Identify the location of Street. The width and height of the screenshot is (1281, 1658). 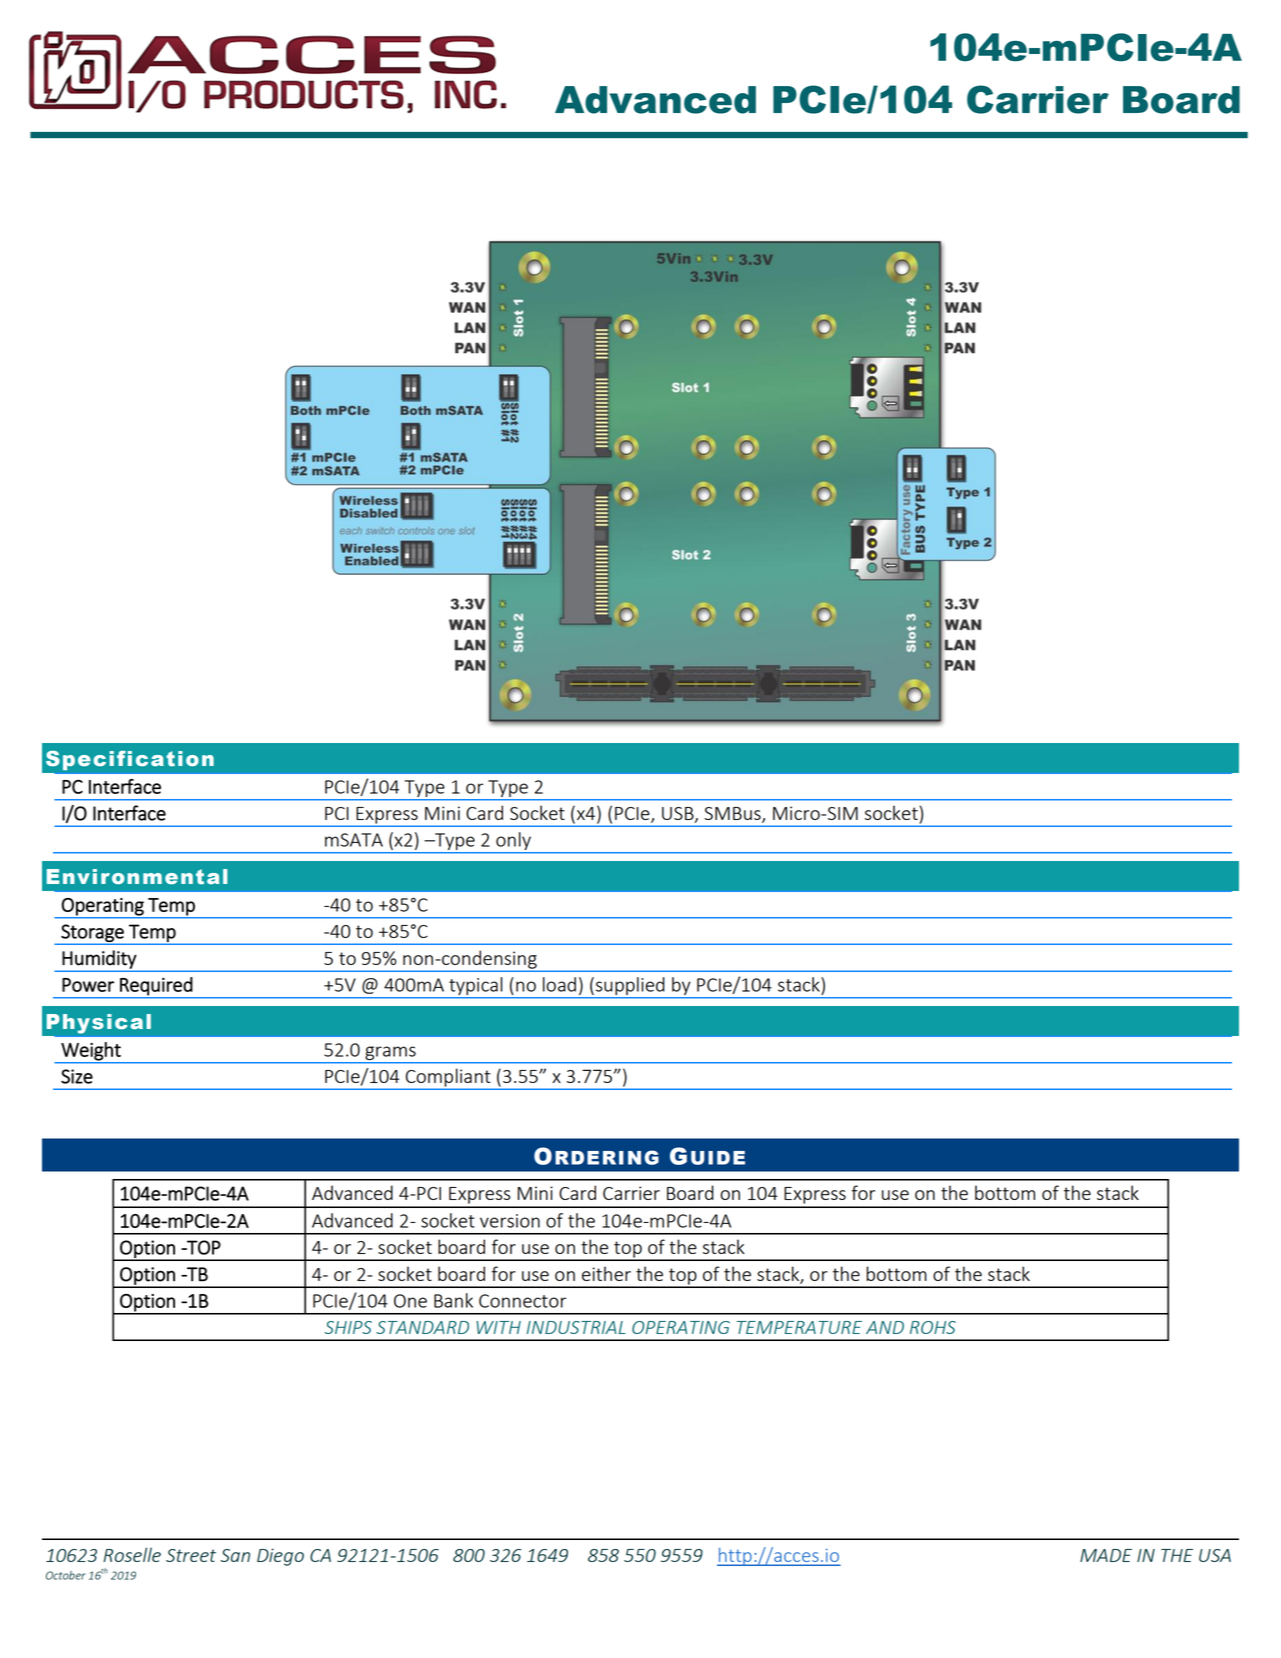
(191, 1555).
